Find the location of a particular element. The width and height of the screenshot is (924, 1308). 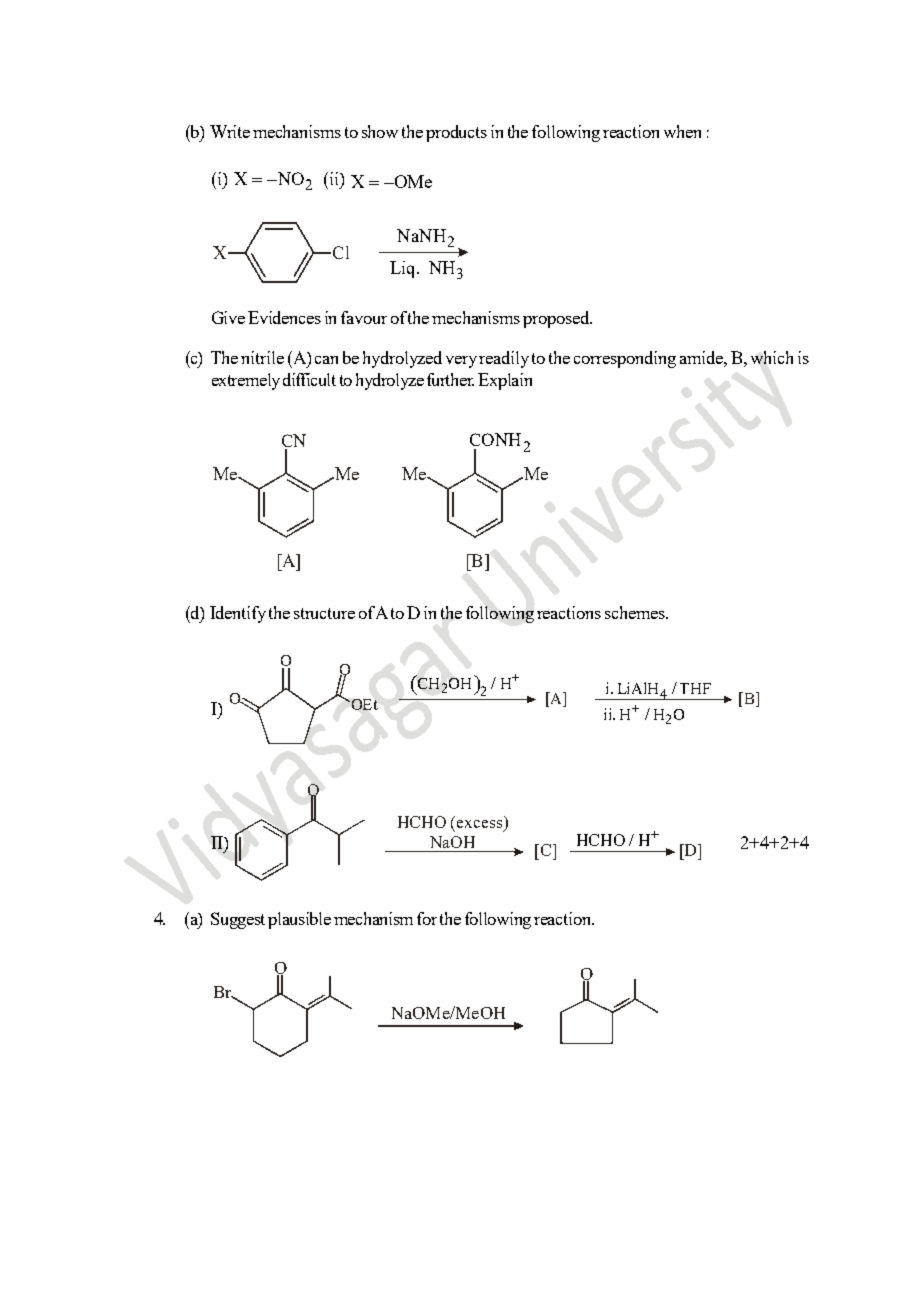

plausible is located at coordinates (299, 920).
